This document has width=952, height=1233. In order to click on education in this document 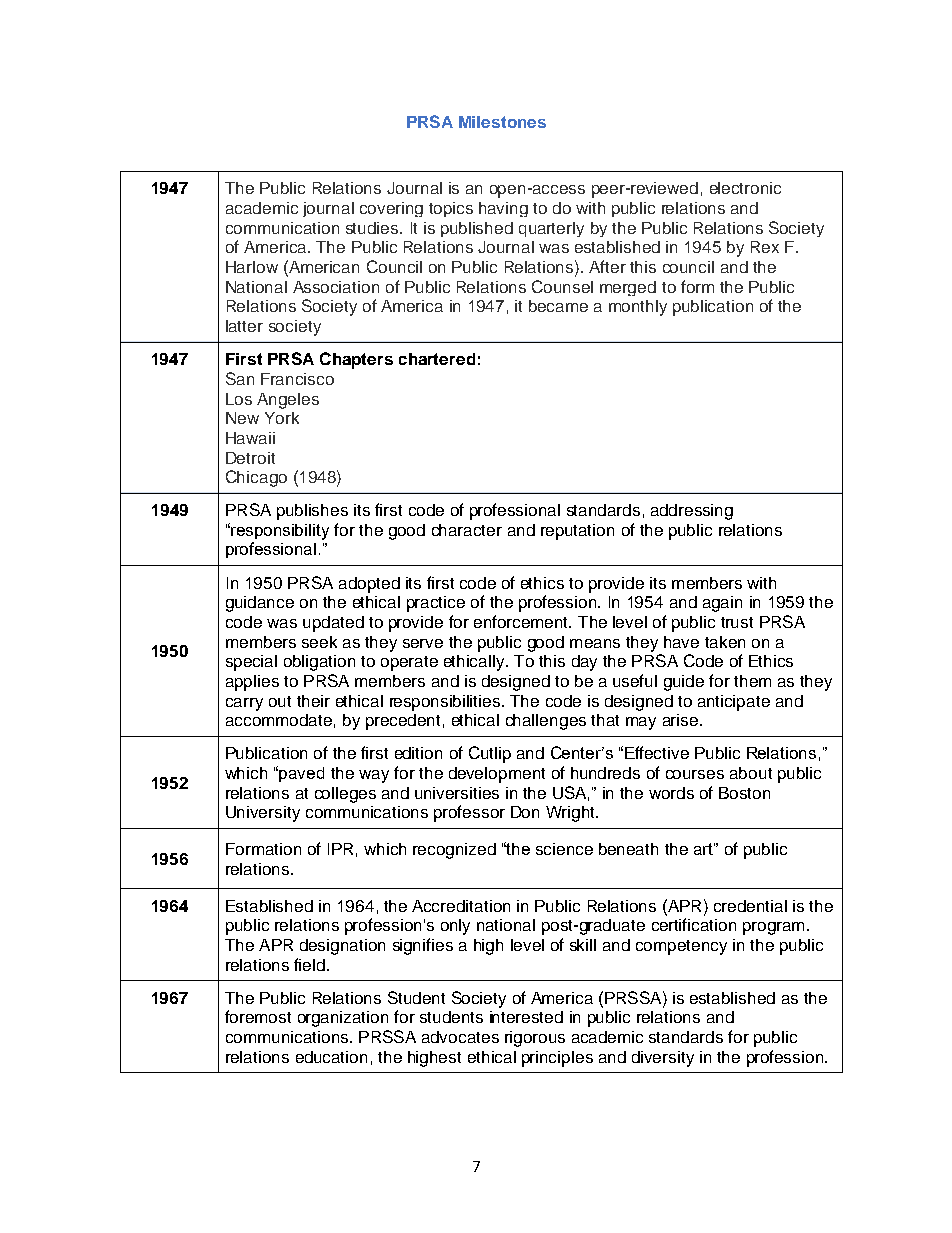, I will do `click(331, 1057)`.
